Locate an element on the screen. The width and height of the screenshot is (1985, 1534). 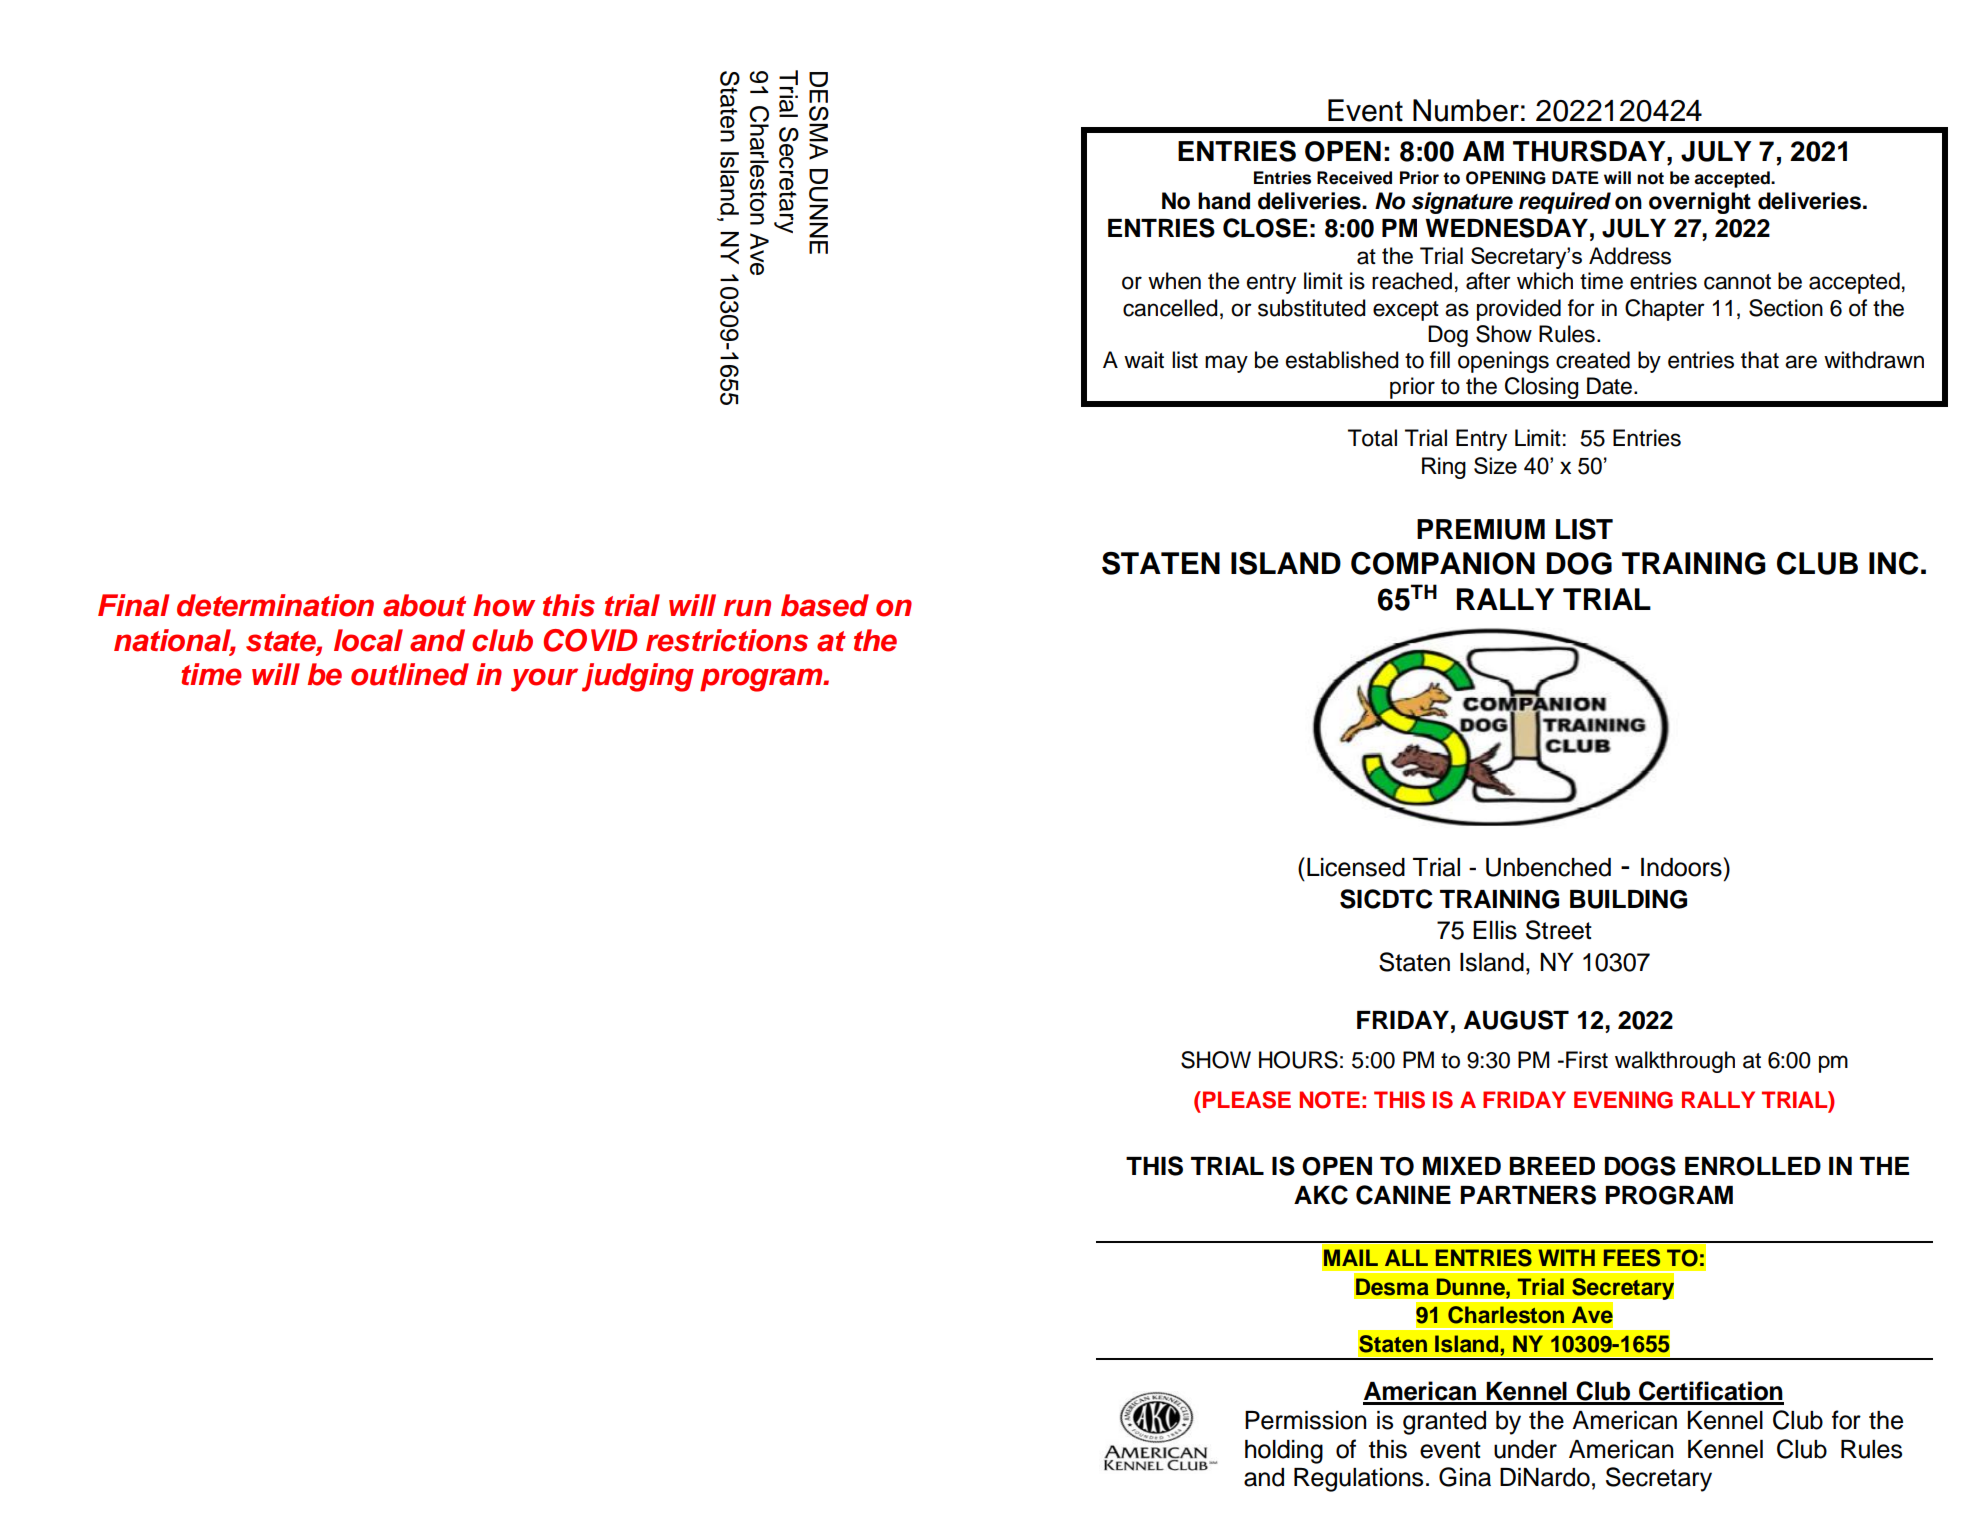
DOGS is located at coordinates (1640, 1166).
